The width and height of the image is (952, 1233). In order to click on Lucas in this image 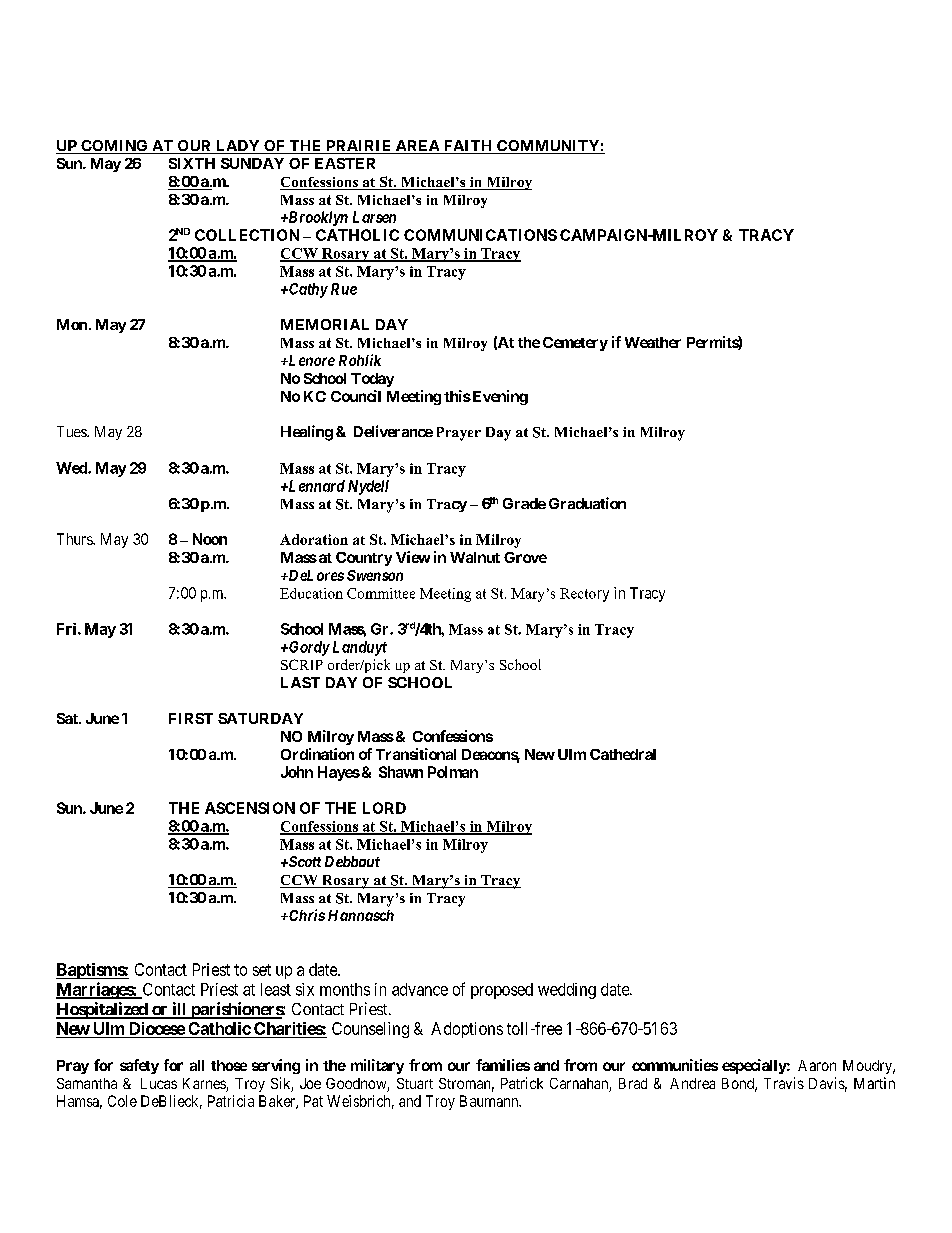, I will do `click(159, 1083)`.
